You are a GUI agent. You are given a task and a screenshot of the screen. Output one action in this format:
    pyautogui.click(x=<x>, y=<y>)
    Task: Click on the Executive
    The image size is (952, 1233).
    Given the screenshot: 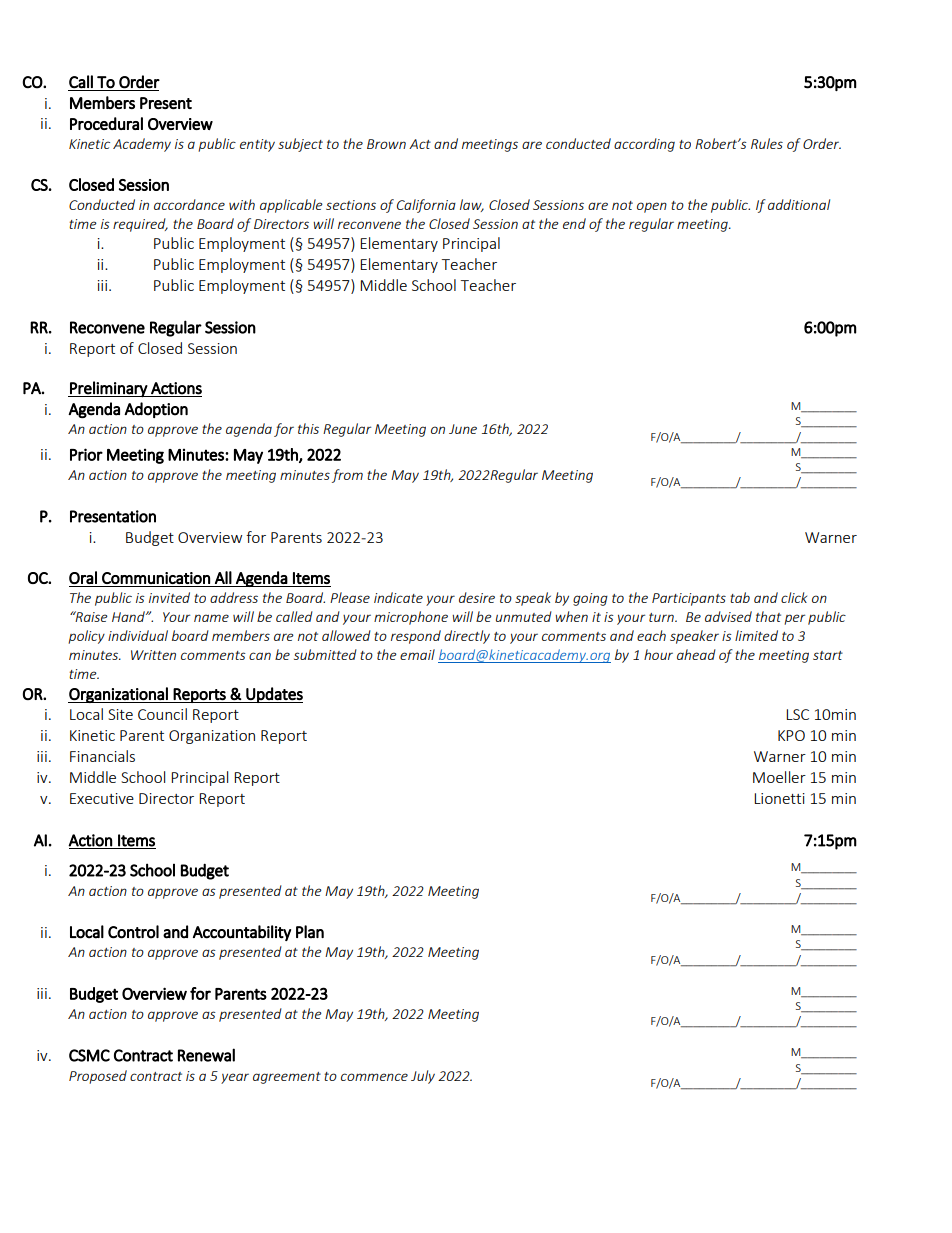 What is the action you would take?
    pyautogui.click(x=102, y=798)
